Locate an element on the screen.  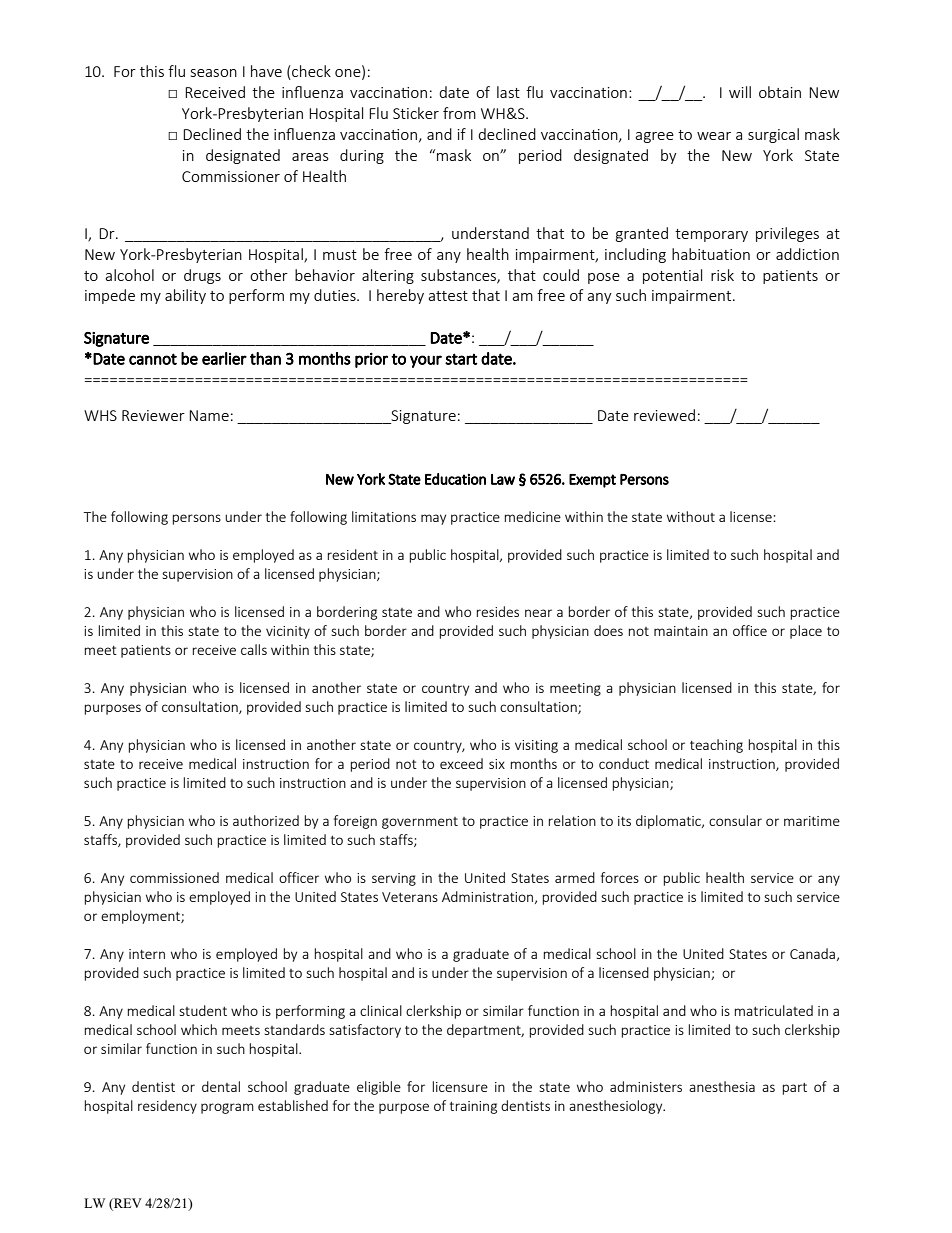
will is located at coordinates (740, 92).
